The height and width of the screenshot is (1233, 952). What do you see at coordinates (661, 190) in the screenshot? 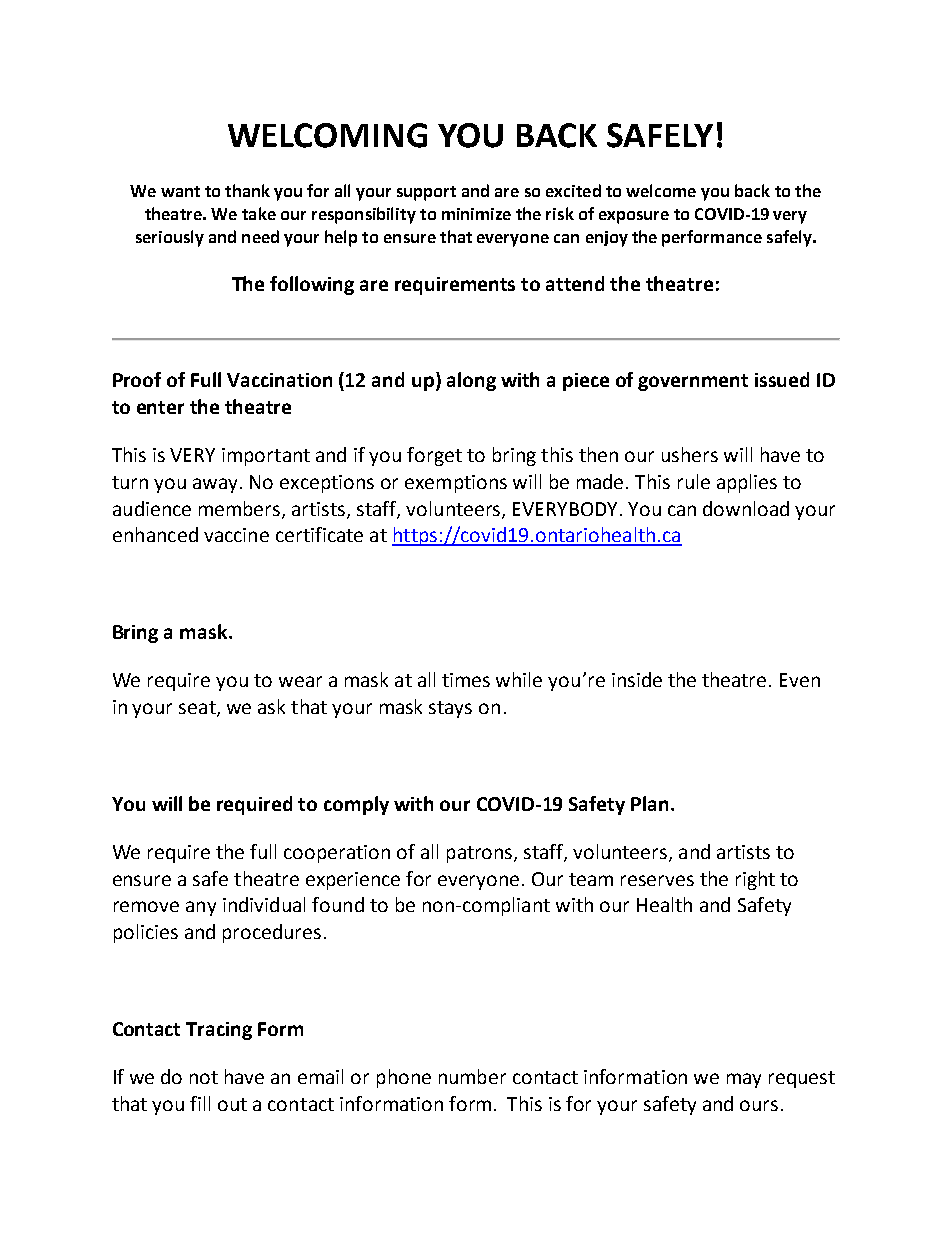
I see `welcome` at bounding box center [661, 190].
